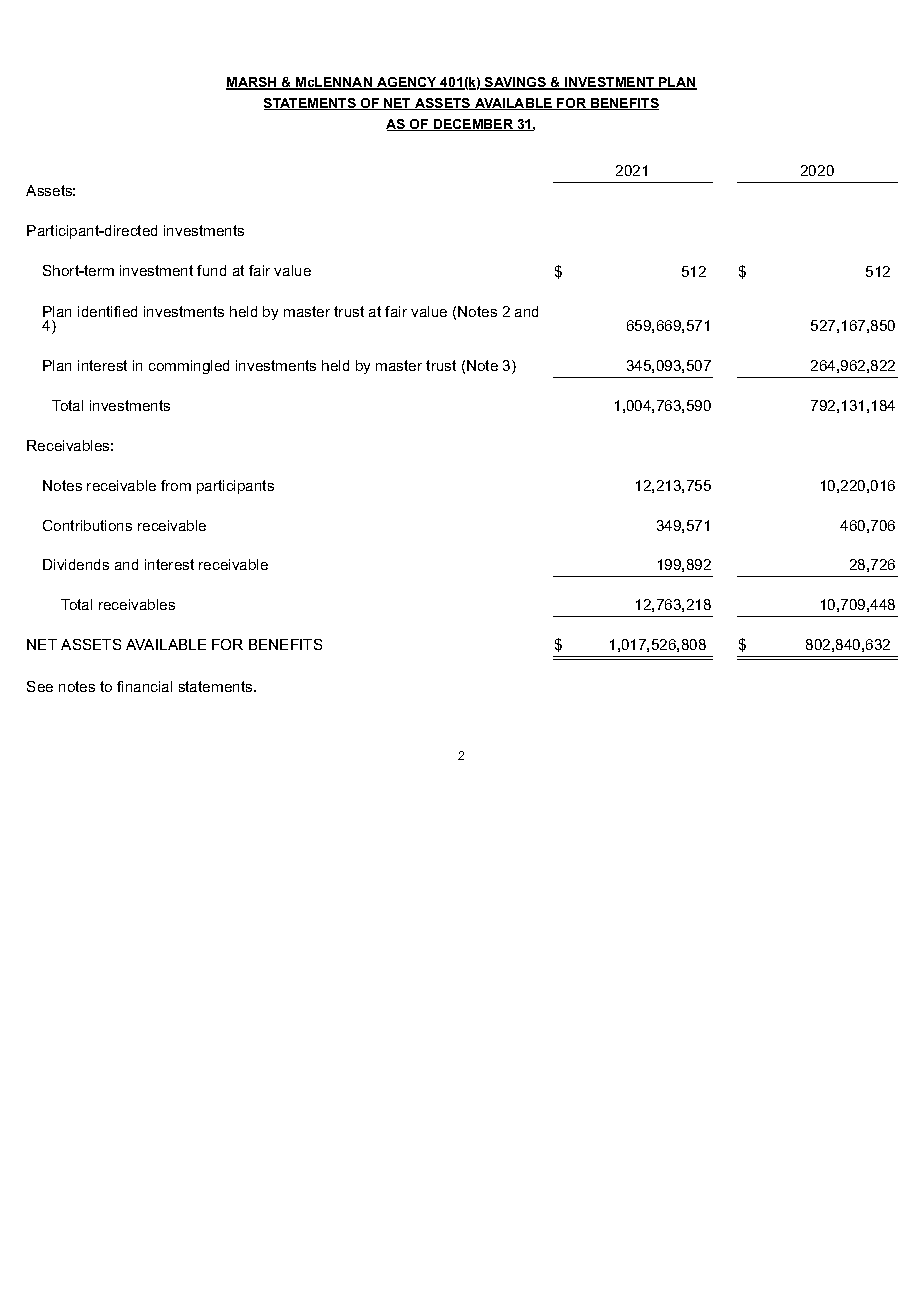  I want to click on from, so click(176, 485).
